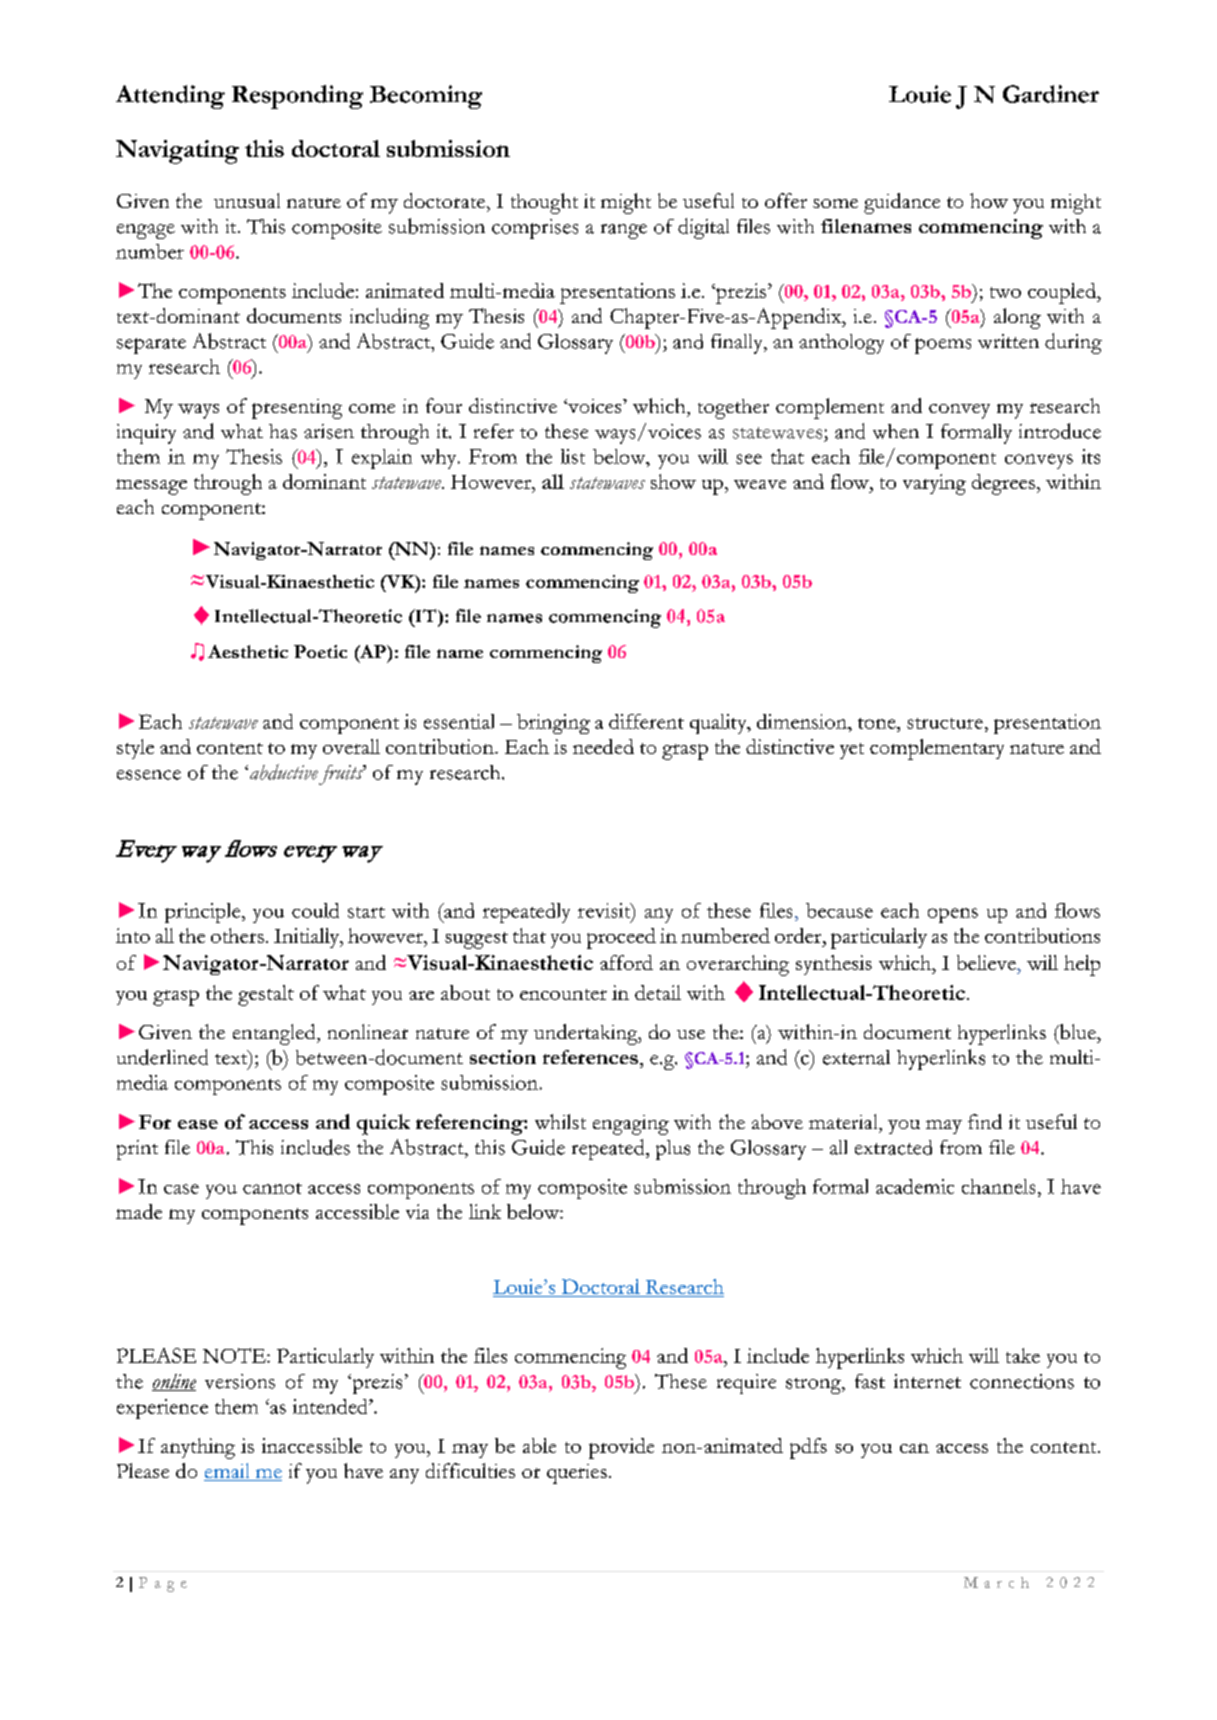  What do you see at coordinates (544, 203) in the screenshot?
I see `thought` at bounding box center [544, 203].
